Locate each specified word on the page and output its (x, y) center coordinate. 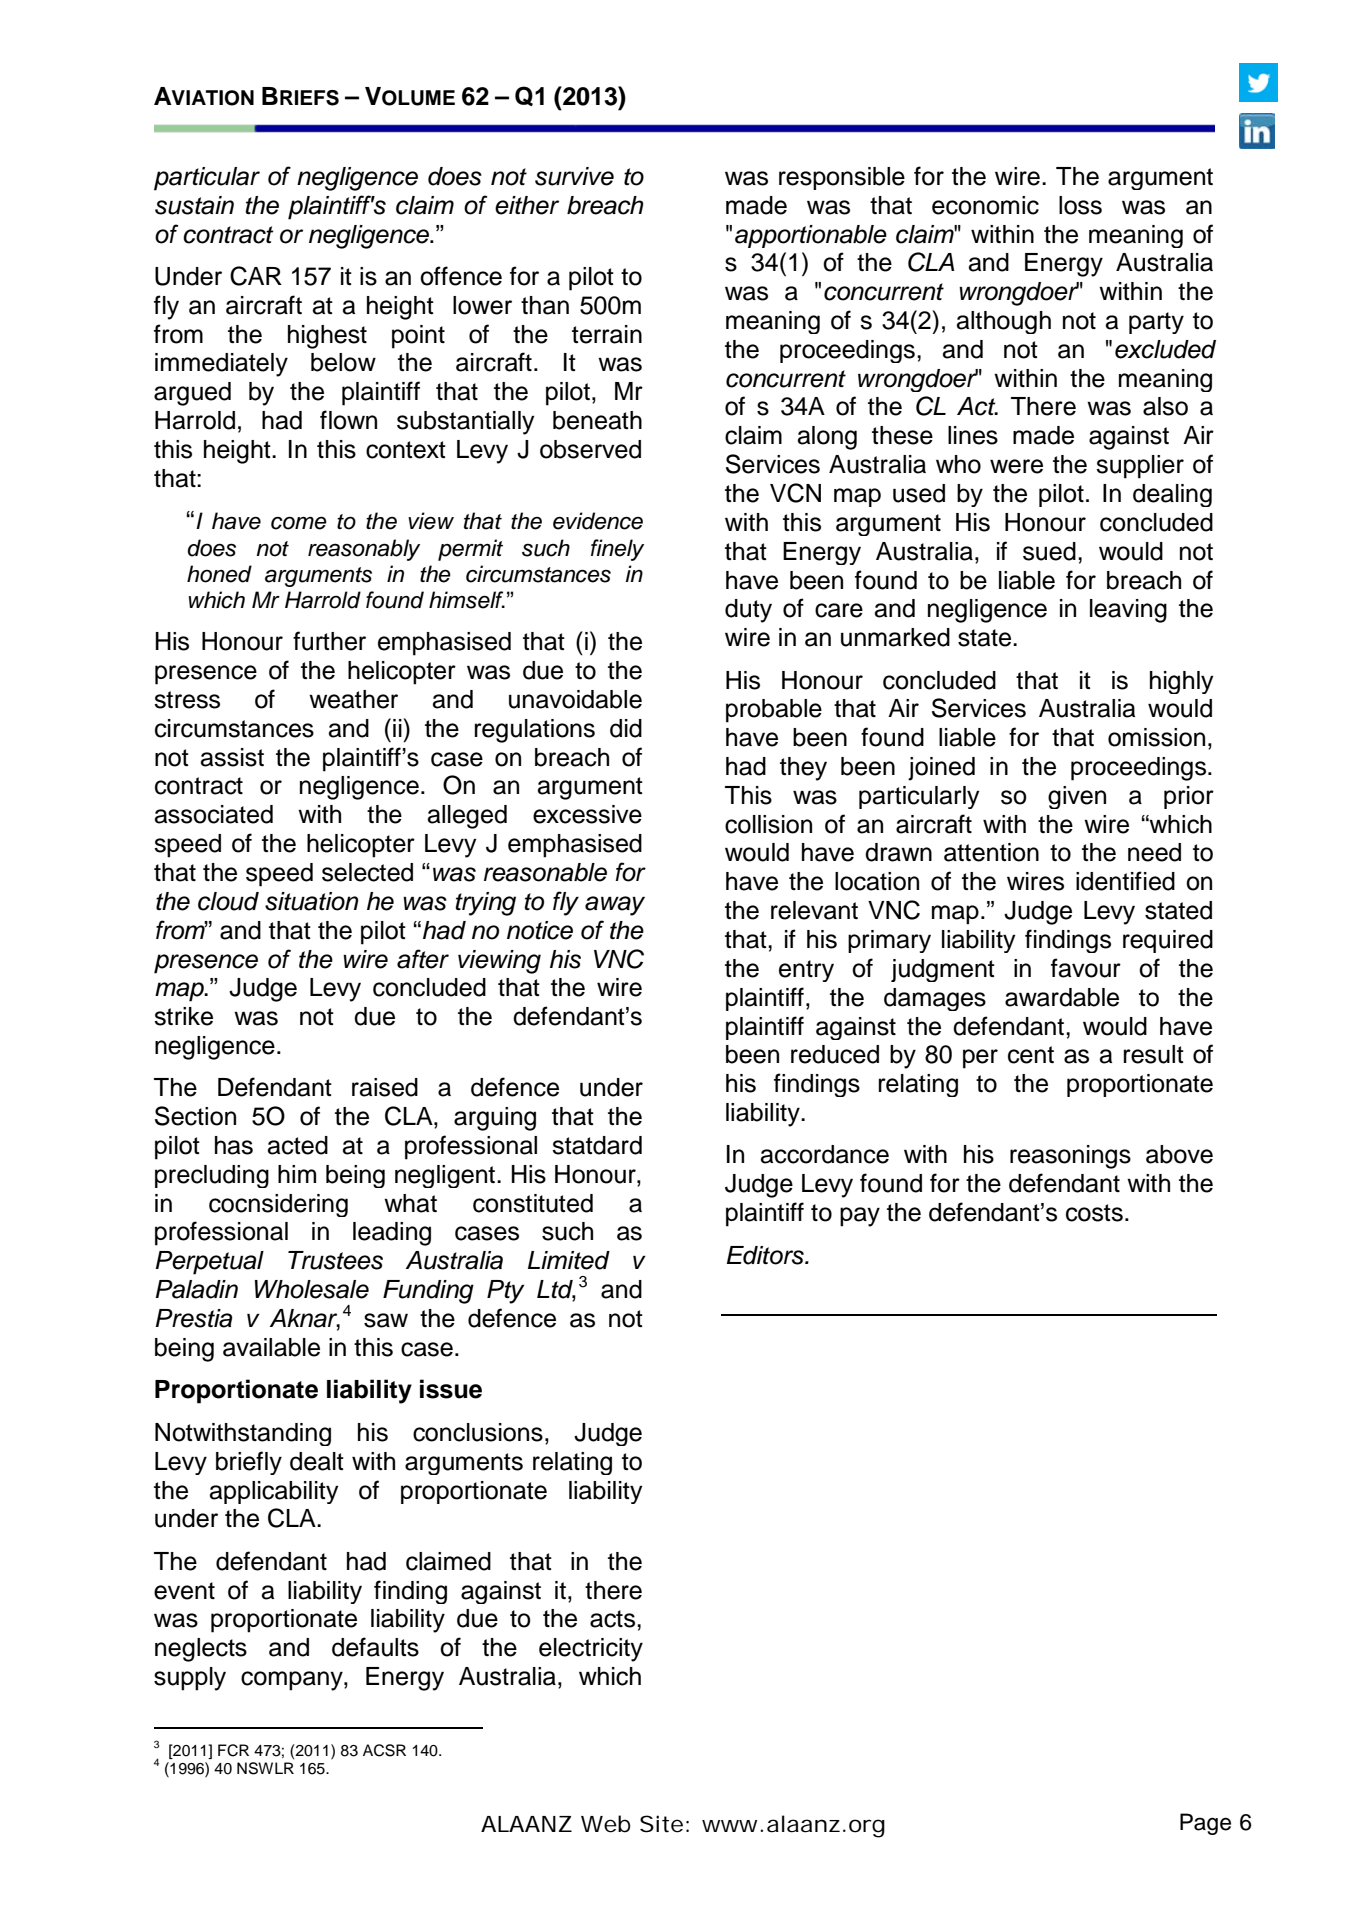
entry (806, 971)
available (271, 1347)
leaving (1128, 611)
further (329, 641)
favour (1086, 968)
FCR (233, 1750)
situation (312, 901)
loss (1080, 205)
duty (748, 611)
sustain (194, 205)
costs (1094, 1213)
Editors (766, 1255)
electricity (591, 1650)
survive (574, 176)
